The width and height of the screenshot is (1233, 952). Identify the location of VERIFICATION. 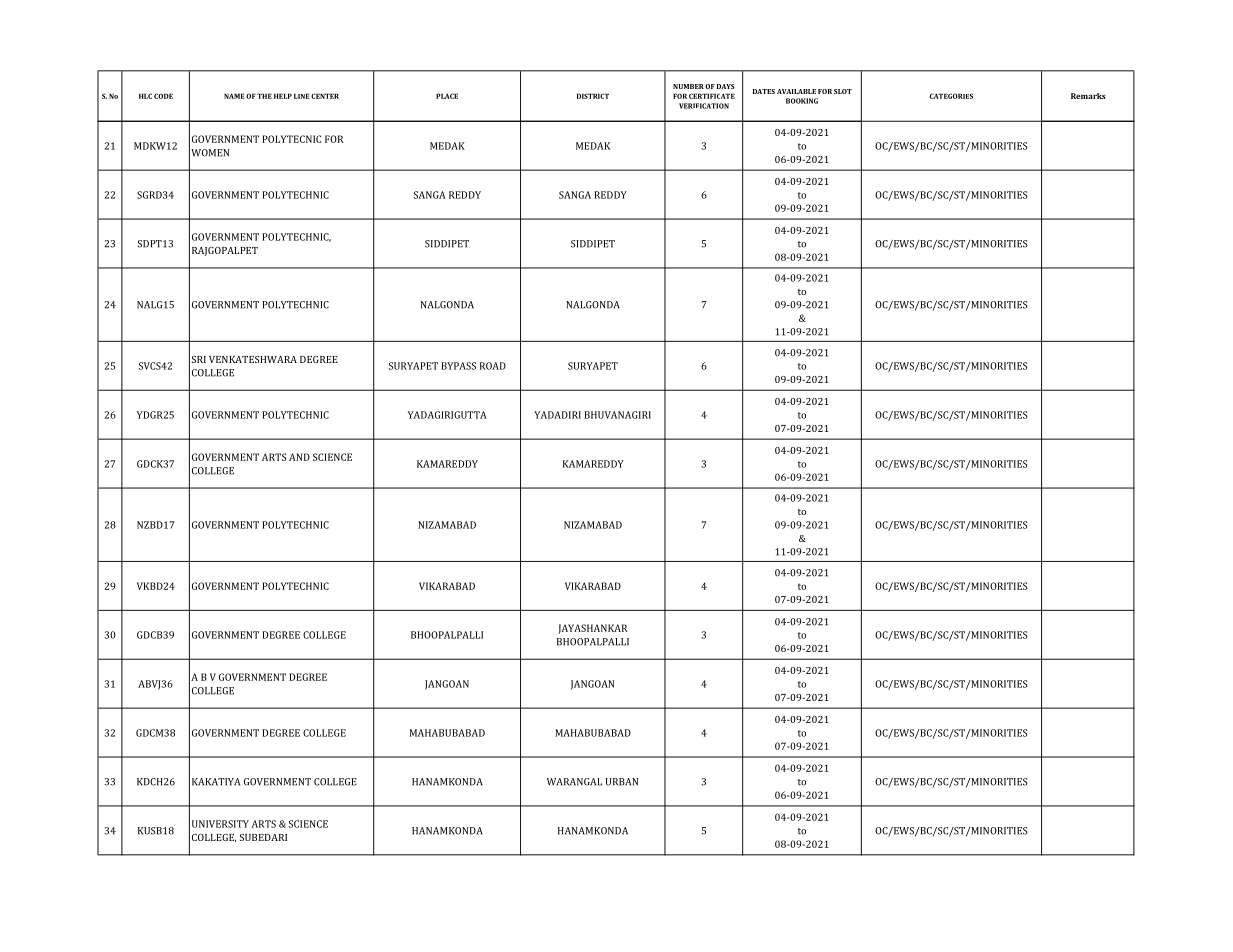
(704, 106).
